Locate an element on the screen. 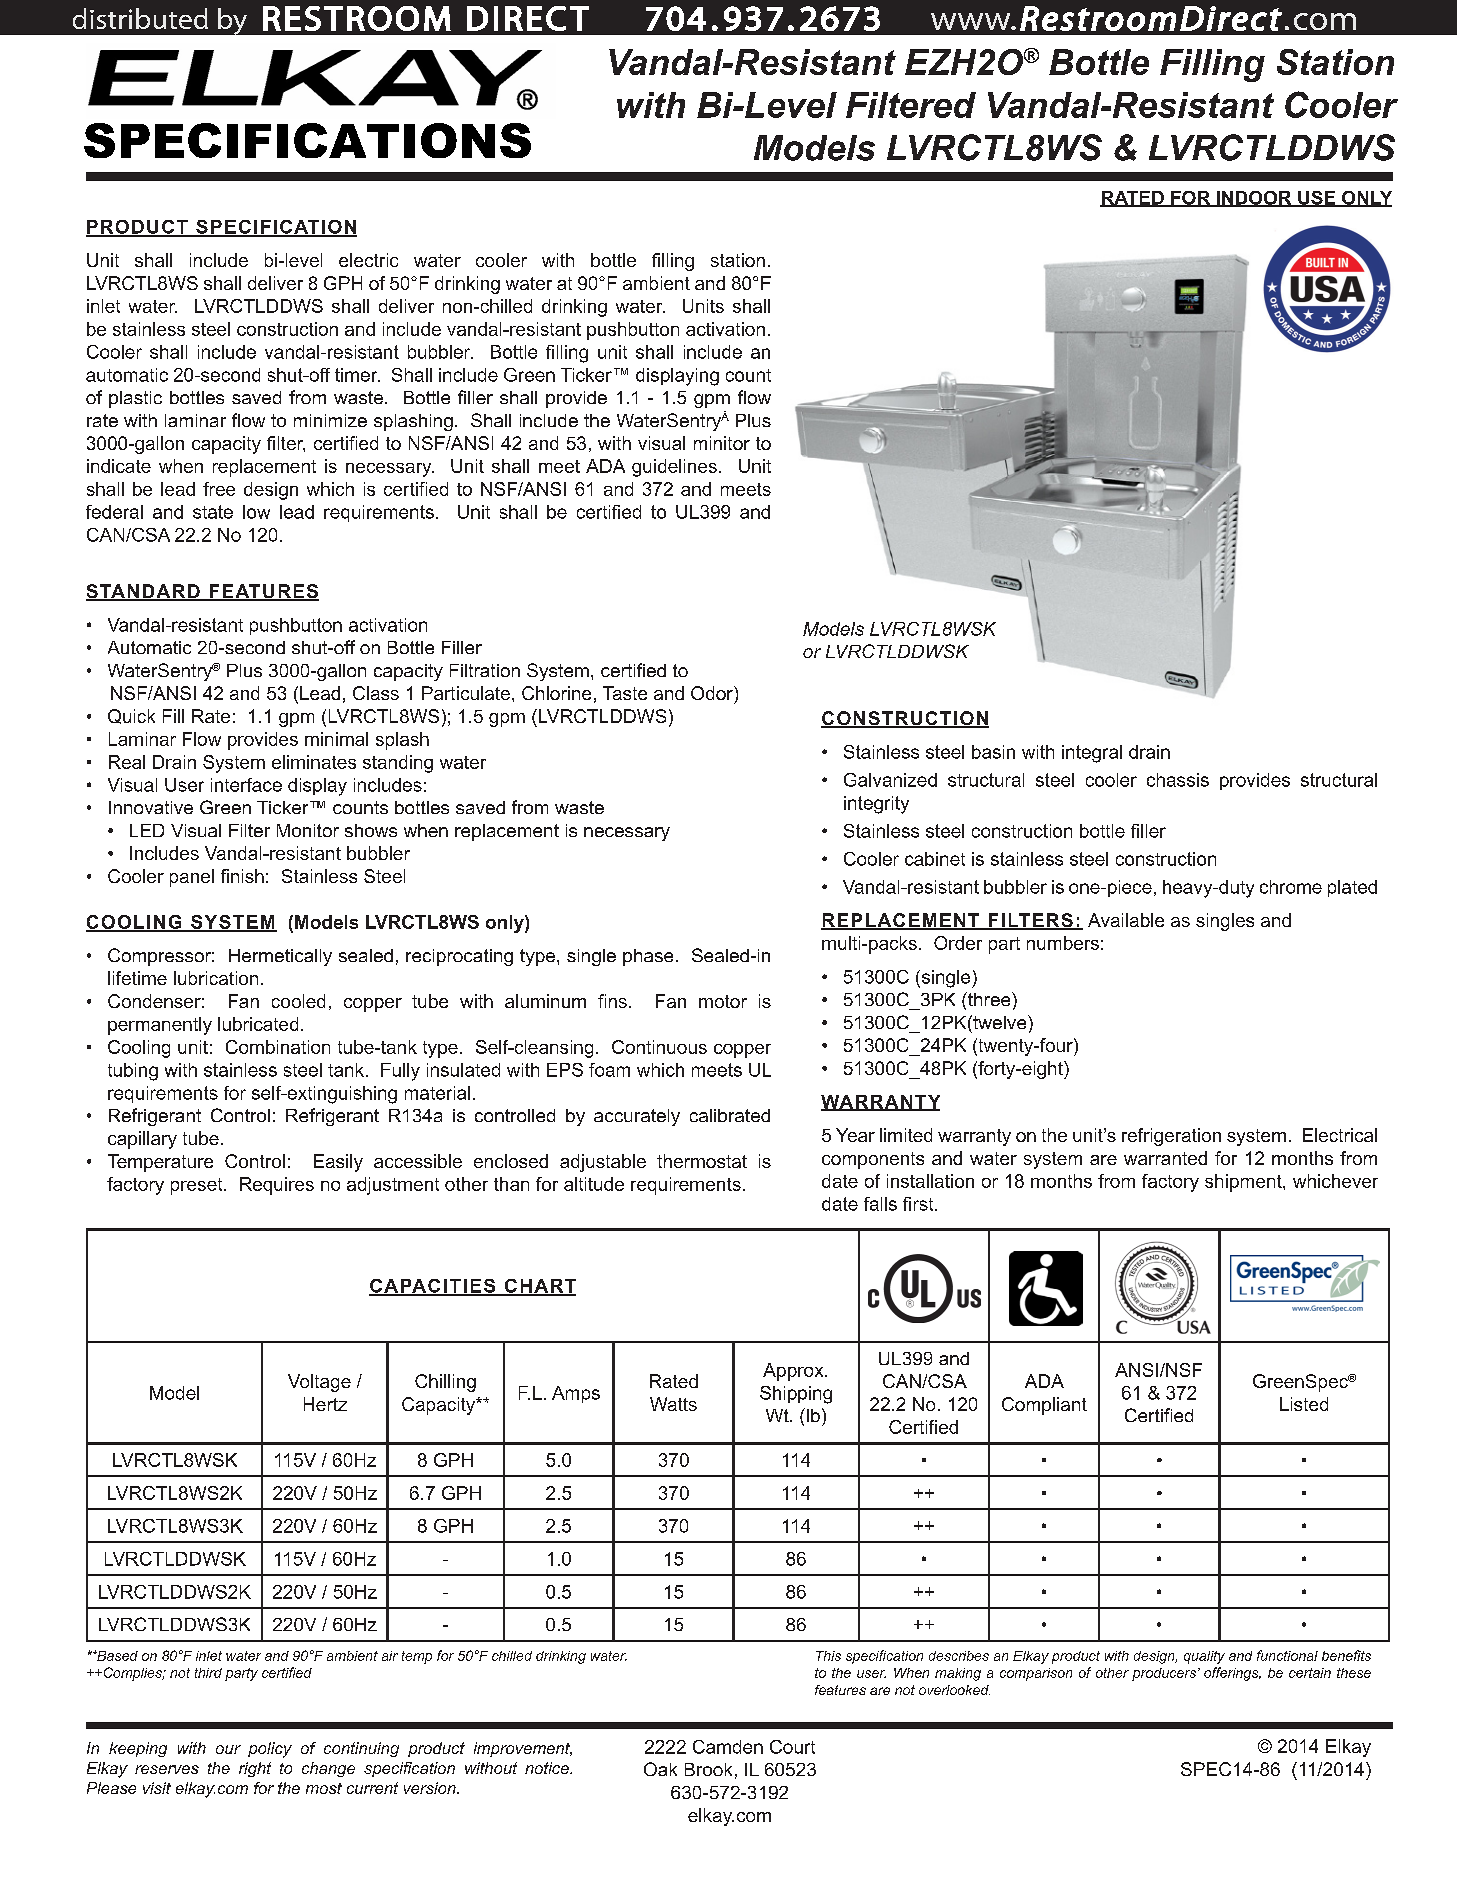 The height and width of the screenshot is (1886, 1457). Camden is located at coordinates (728, 1747).
